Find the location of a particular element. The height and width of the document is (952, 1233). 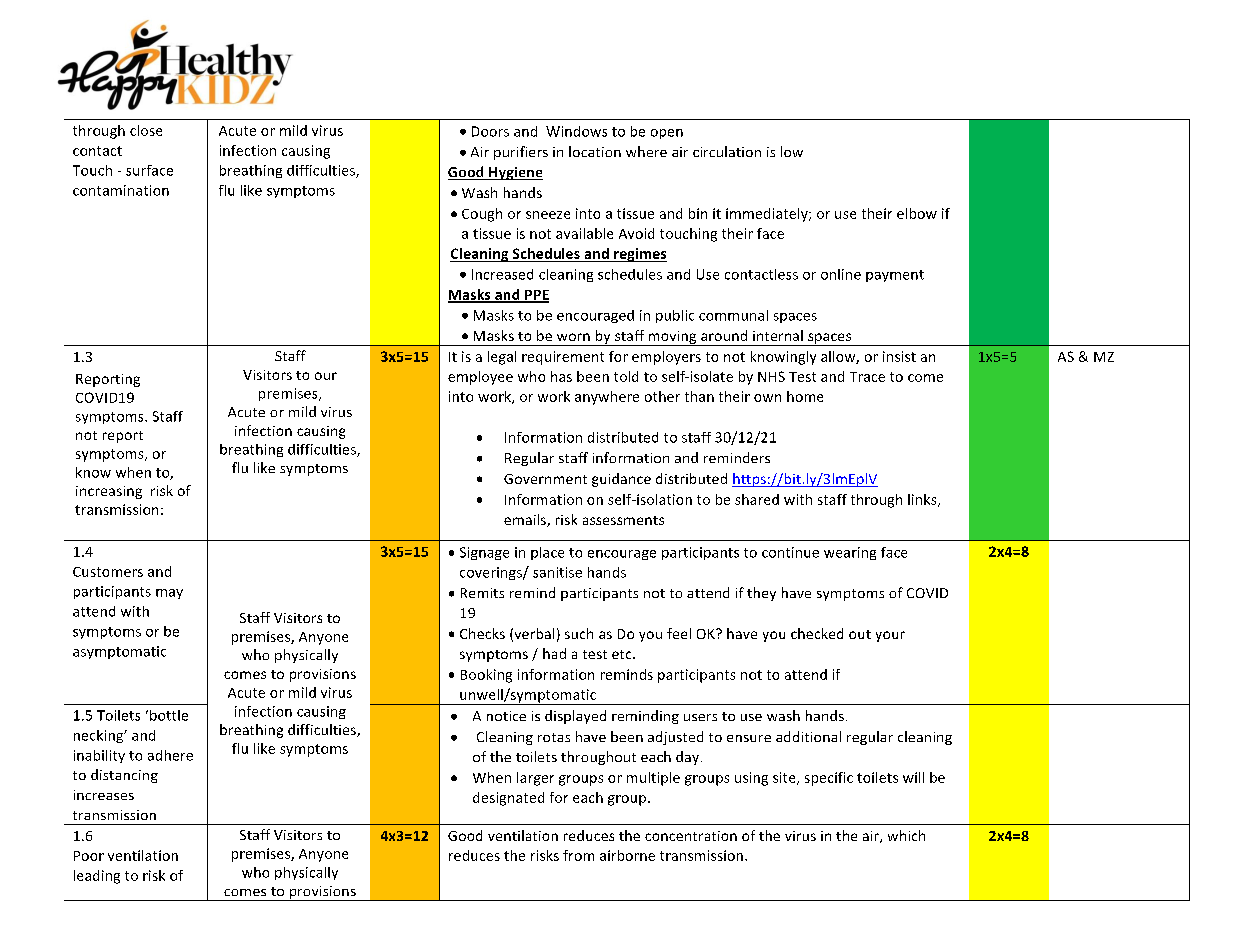

increasing is located at coordinates (109, 492).
